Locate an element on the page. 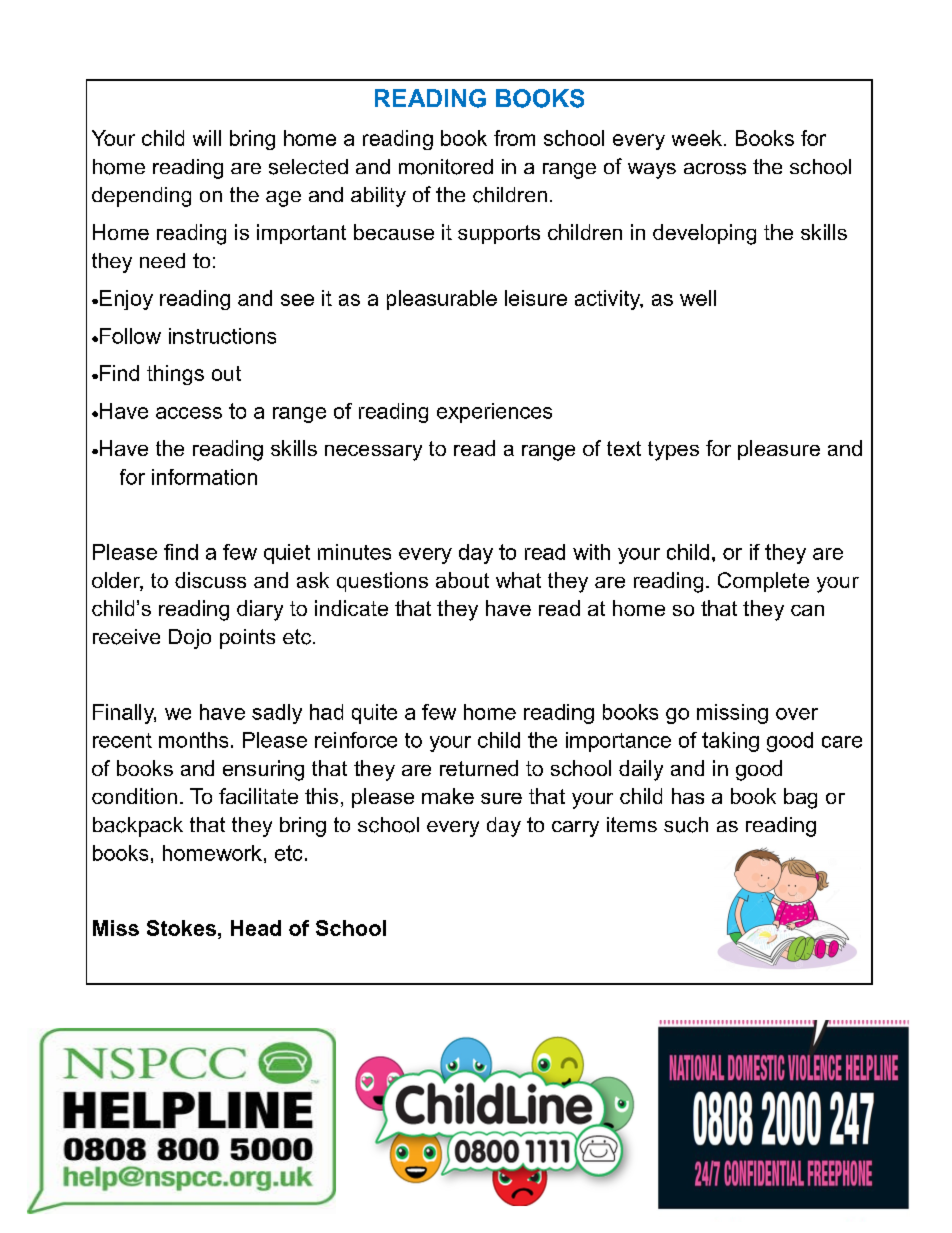  monitored is located at coordinates (446, 167).
